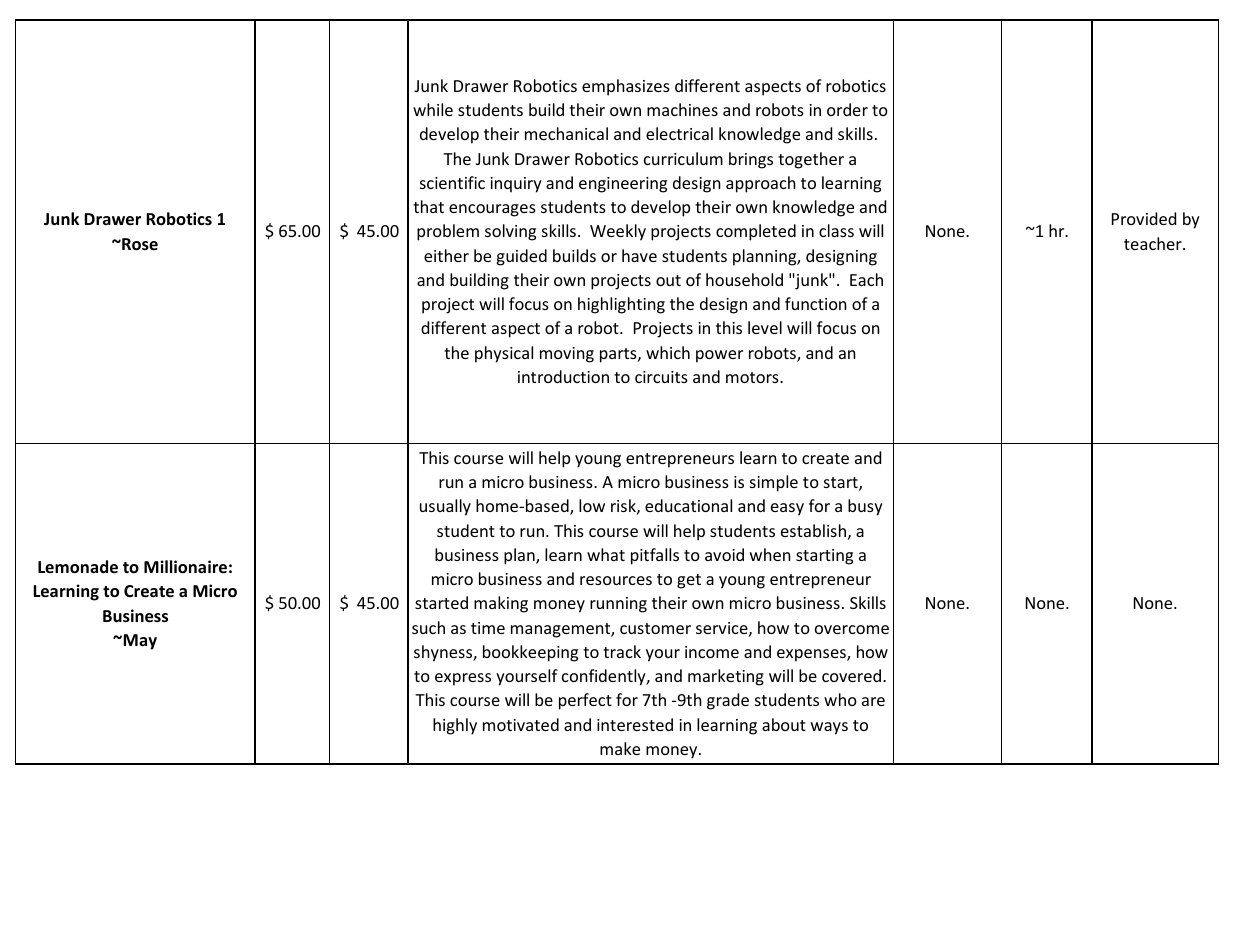  Describe the element at coordinates (616, 580) in the page. I see `resources` at that location.
